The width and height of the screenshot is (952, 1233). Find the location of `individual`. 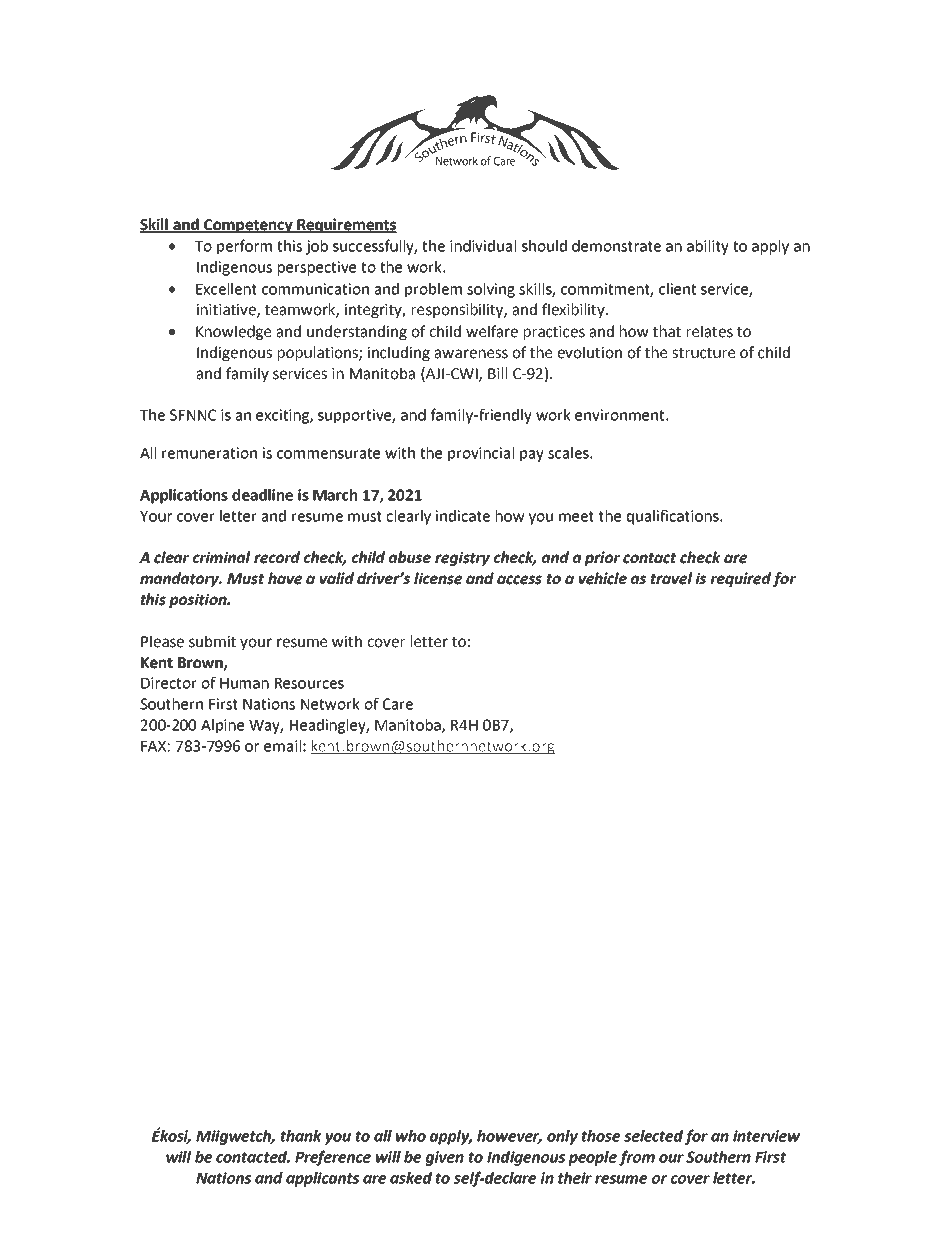

individual is located at coordinates (483, 246).
